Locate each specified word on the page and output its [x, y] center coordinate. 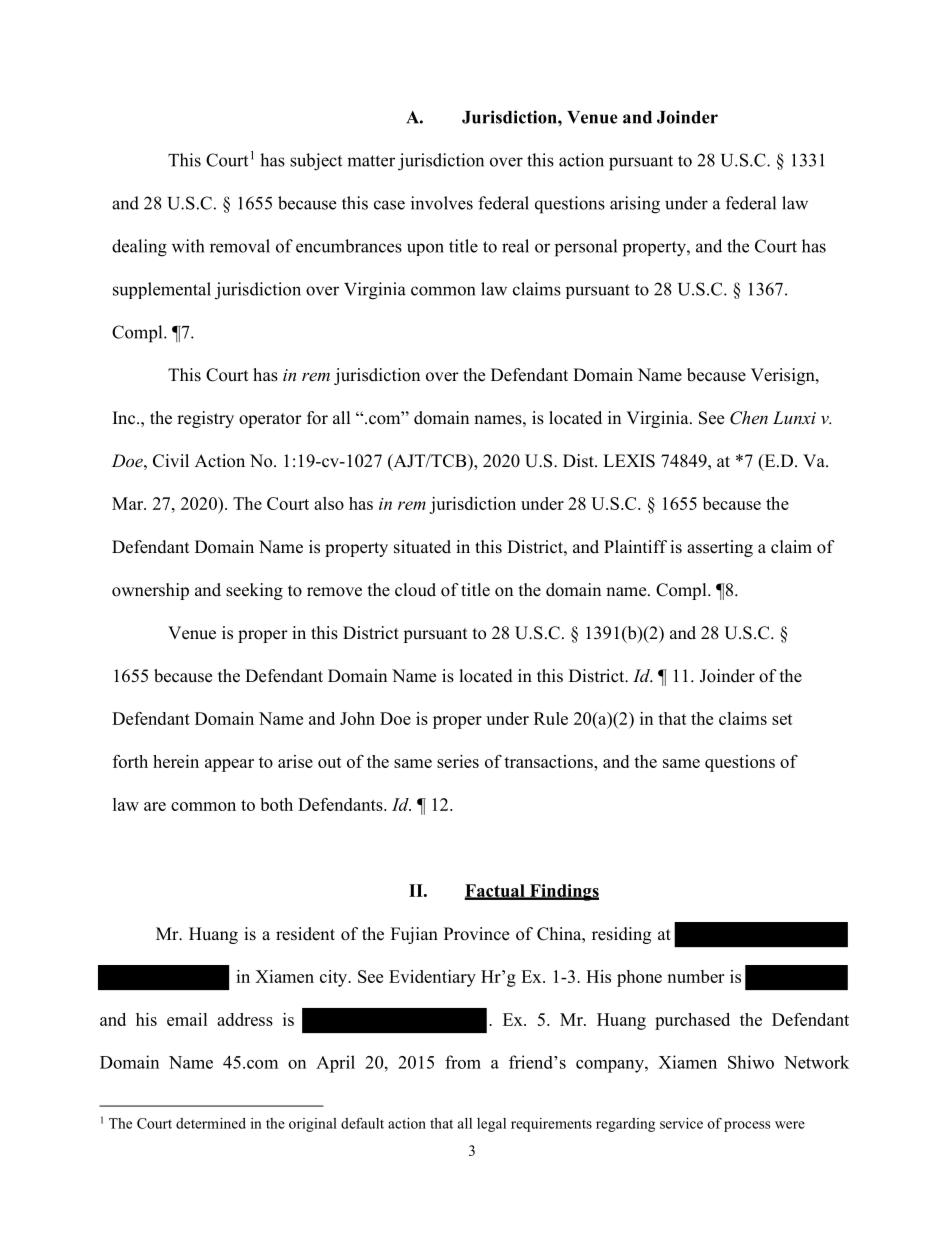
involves [442, 203]
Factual [495, 891]
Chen [749, 418]
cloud [415, 590]
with [188, 246]
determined [211, 1123]
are [155, 806]
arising [635, 205]
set [782, 719]
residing [621, 935]
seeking [254, 591]
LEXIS [629, 461]
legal [491, 1125]
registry [205, 419]
